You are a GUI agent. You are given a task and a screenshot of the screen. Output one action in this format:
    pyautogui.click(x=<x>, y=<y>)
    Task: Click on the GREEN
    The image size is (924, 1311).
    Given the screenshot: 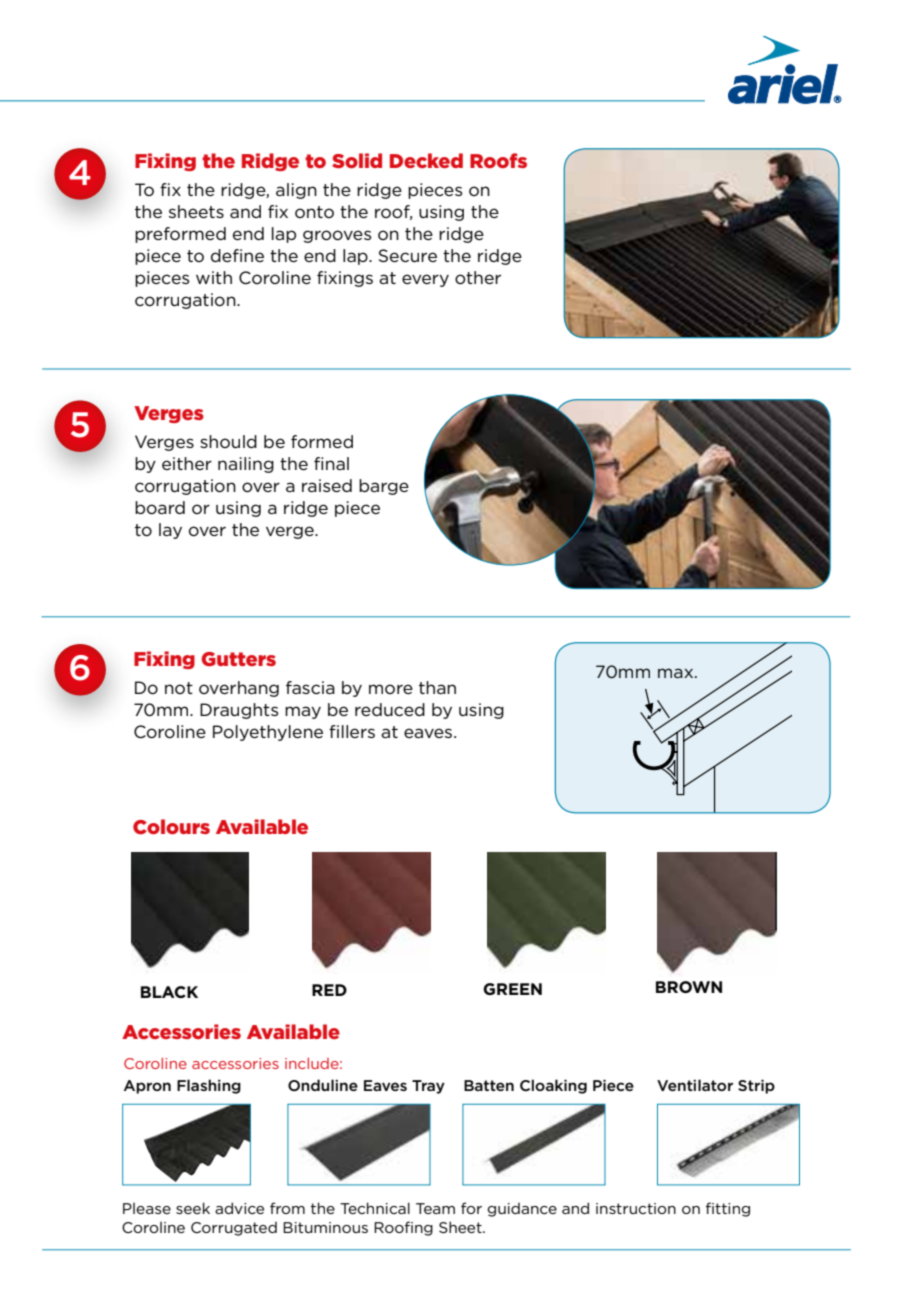 What is the action you would take?
    pyautogui.click(x=512, y=989)
